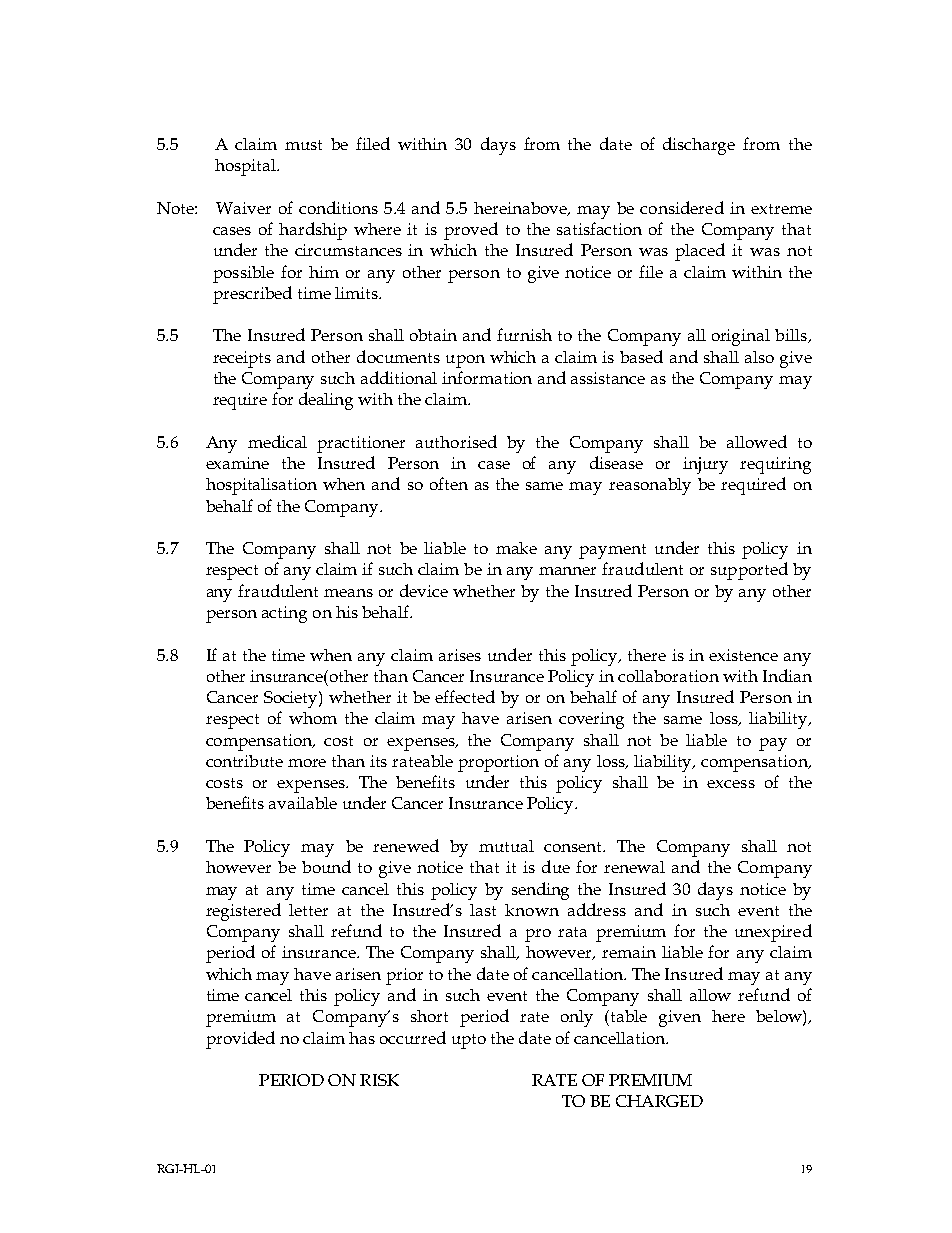 This image has width=952, height=1233. What do you see at coordinates (471, 231) in the image?
I see `proved` at bounding box center [471, 231].
